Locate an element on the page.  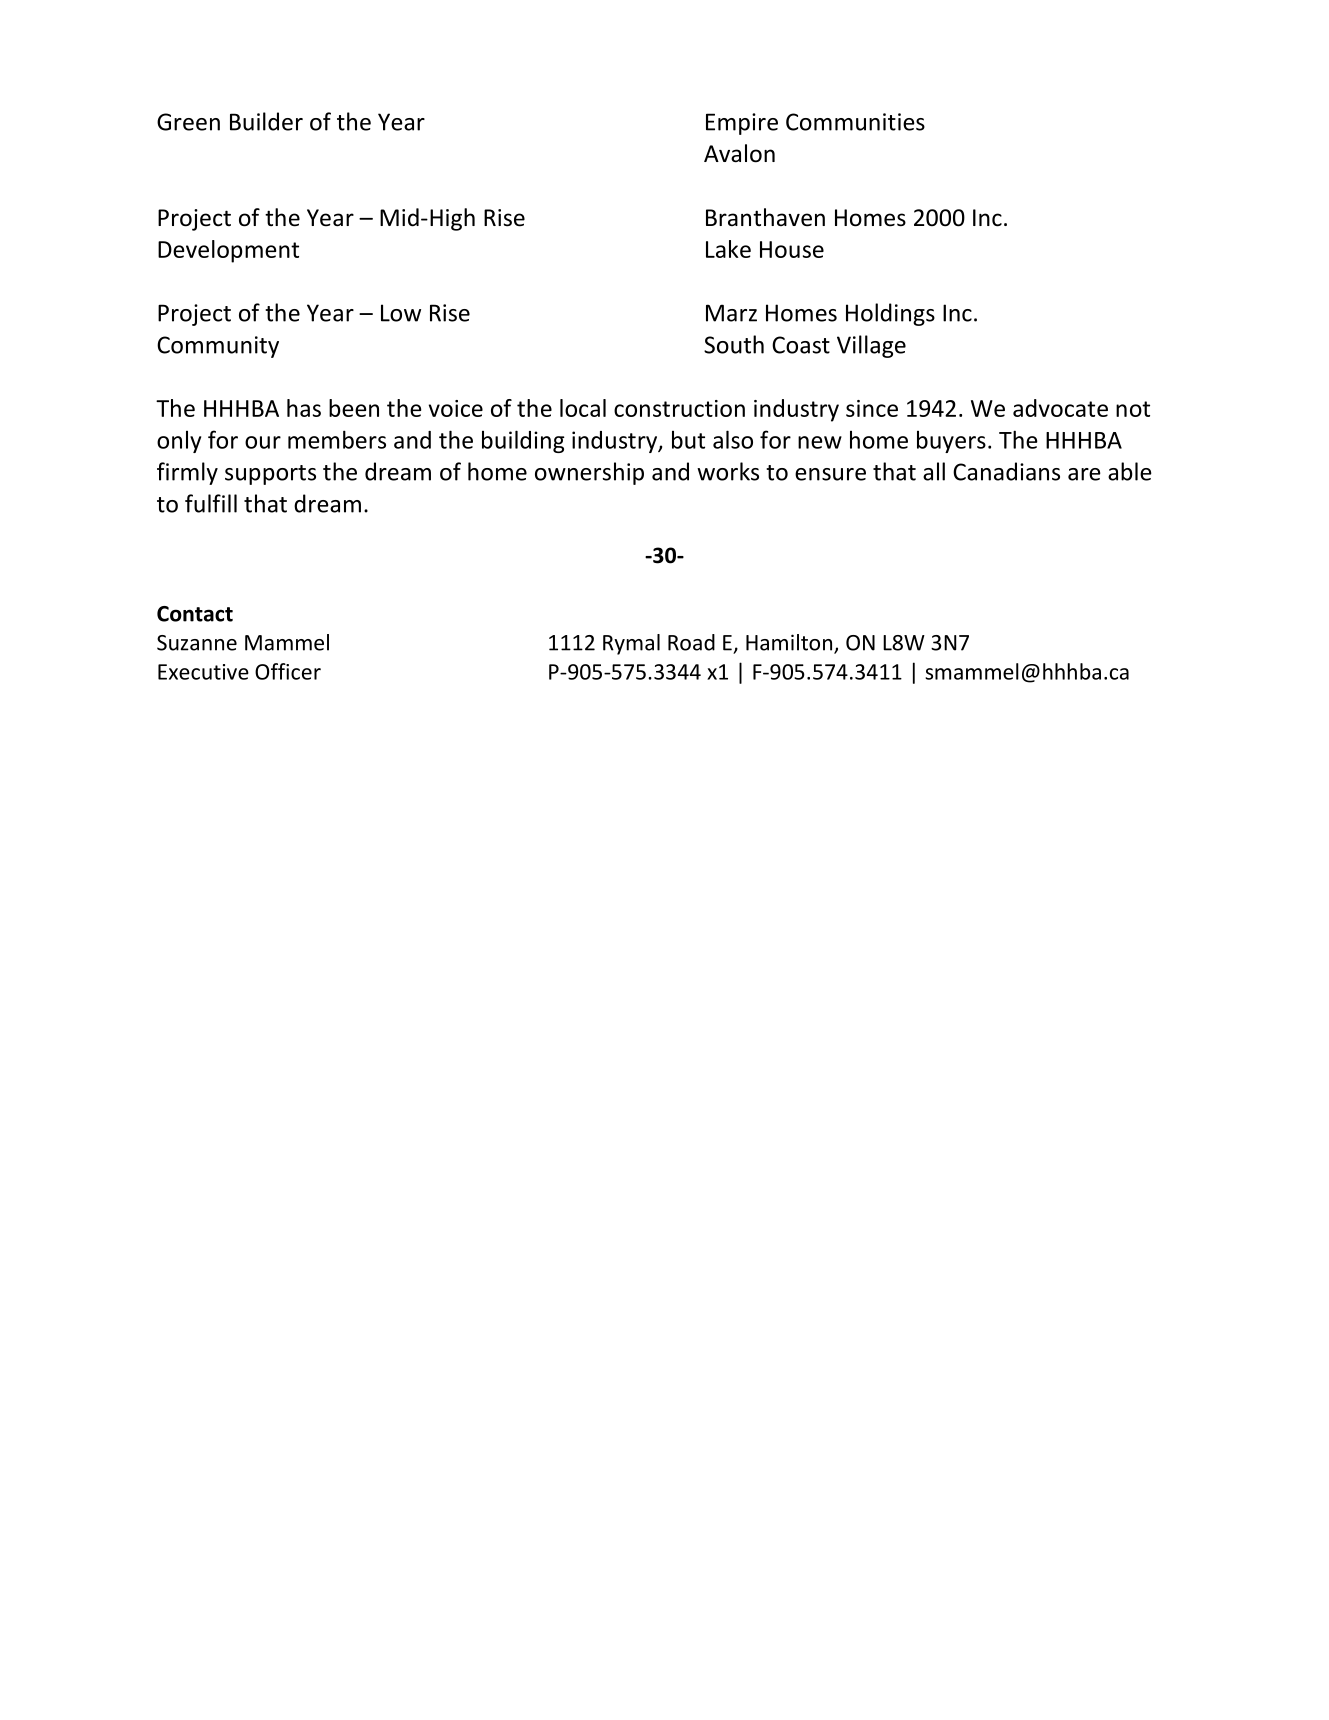
ownership is located at coordinates (589, 473).
